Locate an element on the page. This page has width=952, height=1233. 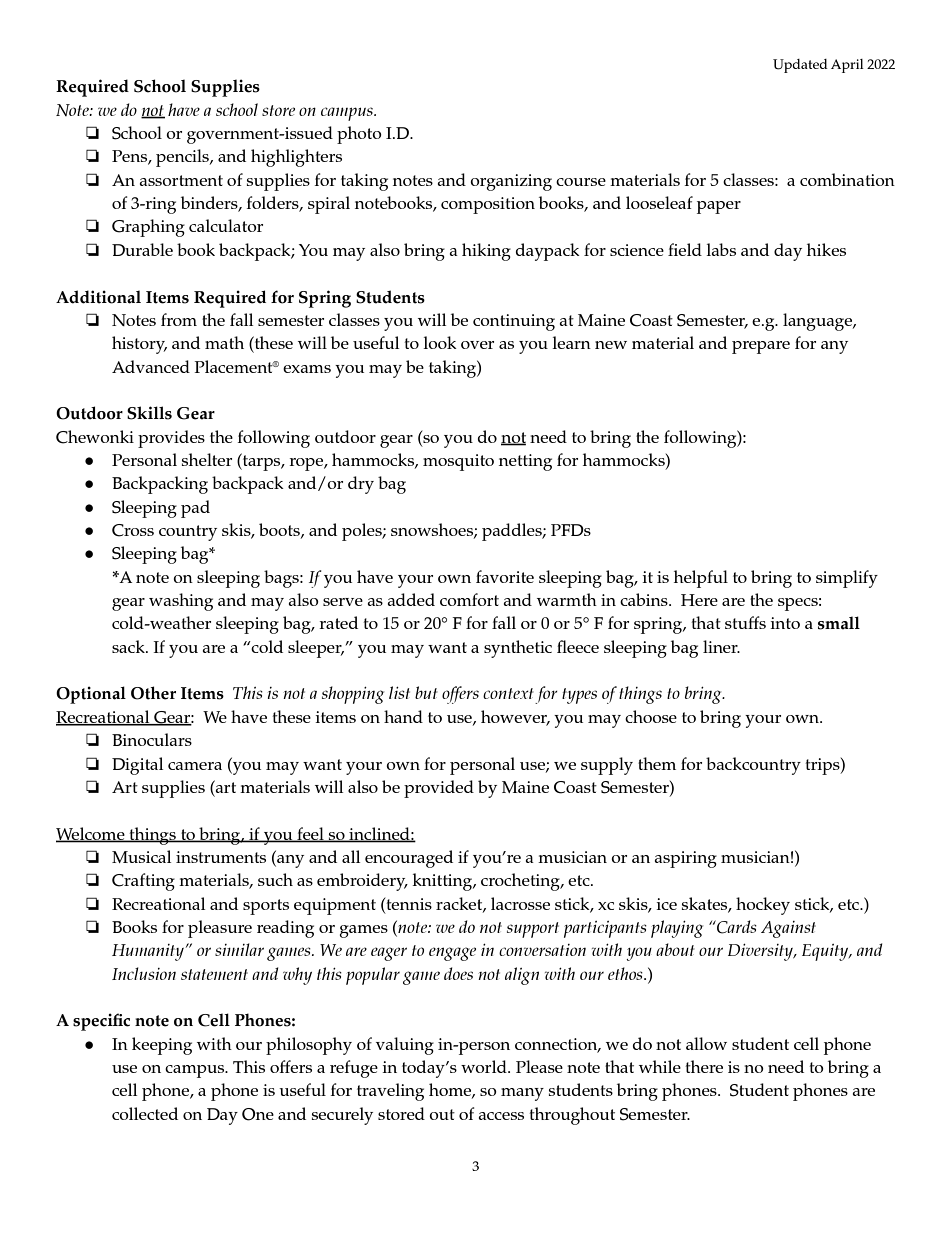
Updated is located at coordinates (800, 66).
